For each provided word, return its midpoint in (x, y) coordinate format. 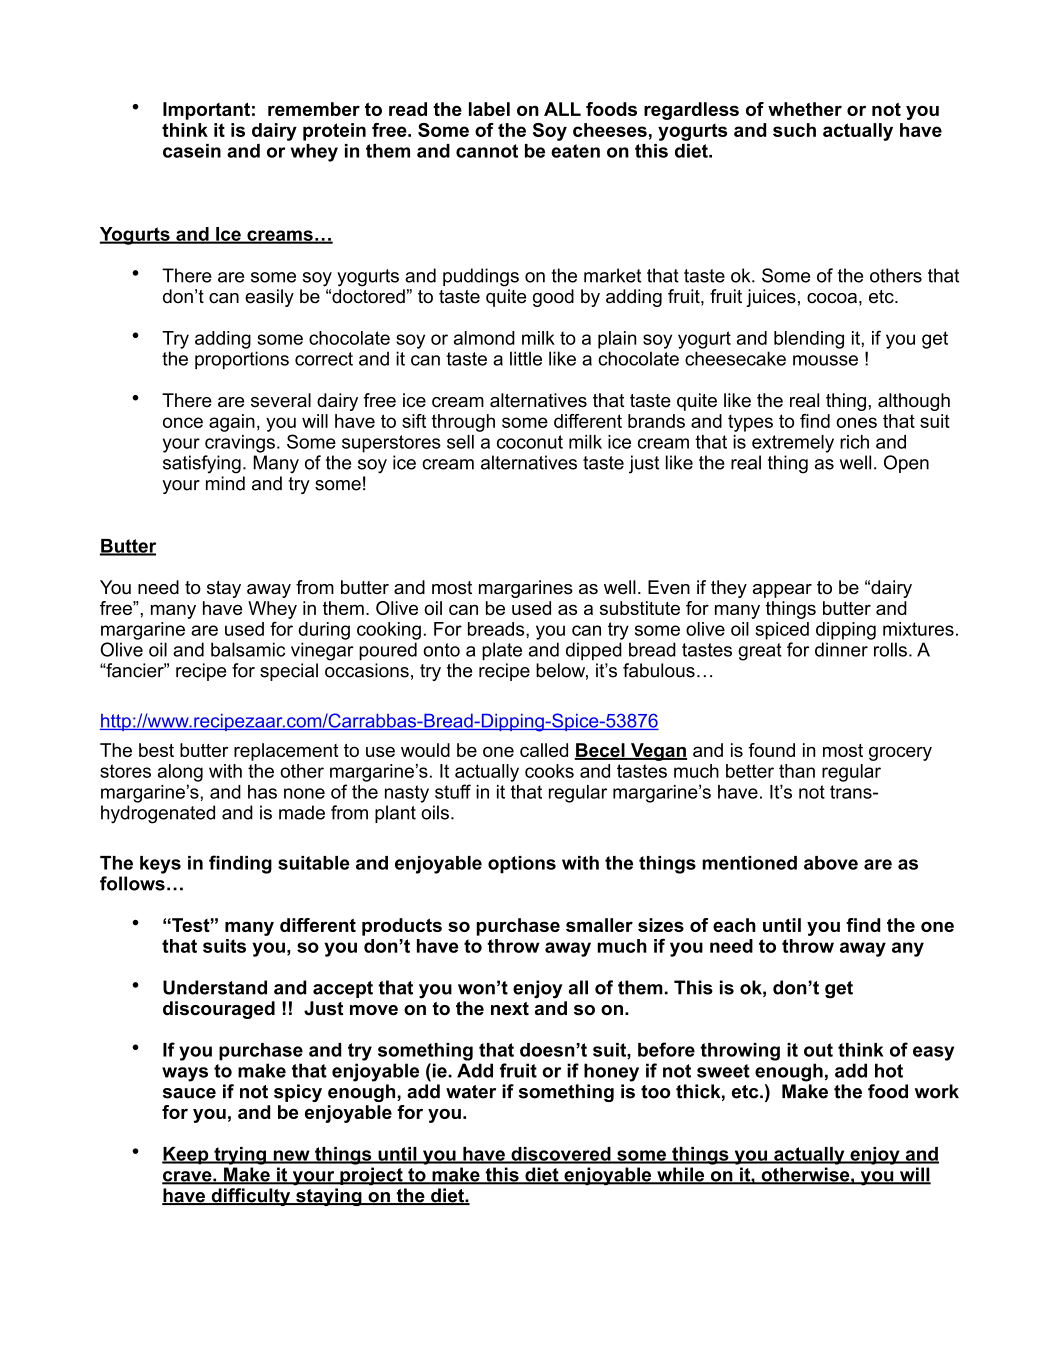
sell (460, 442)
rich (854, 442)
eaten (575, 151)
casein (192, 151)
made (302, 812)
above (831, 863)
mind (225, 483)
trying (240, 1156)
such (794, 130)
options (522, 865)
